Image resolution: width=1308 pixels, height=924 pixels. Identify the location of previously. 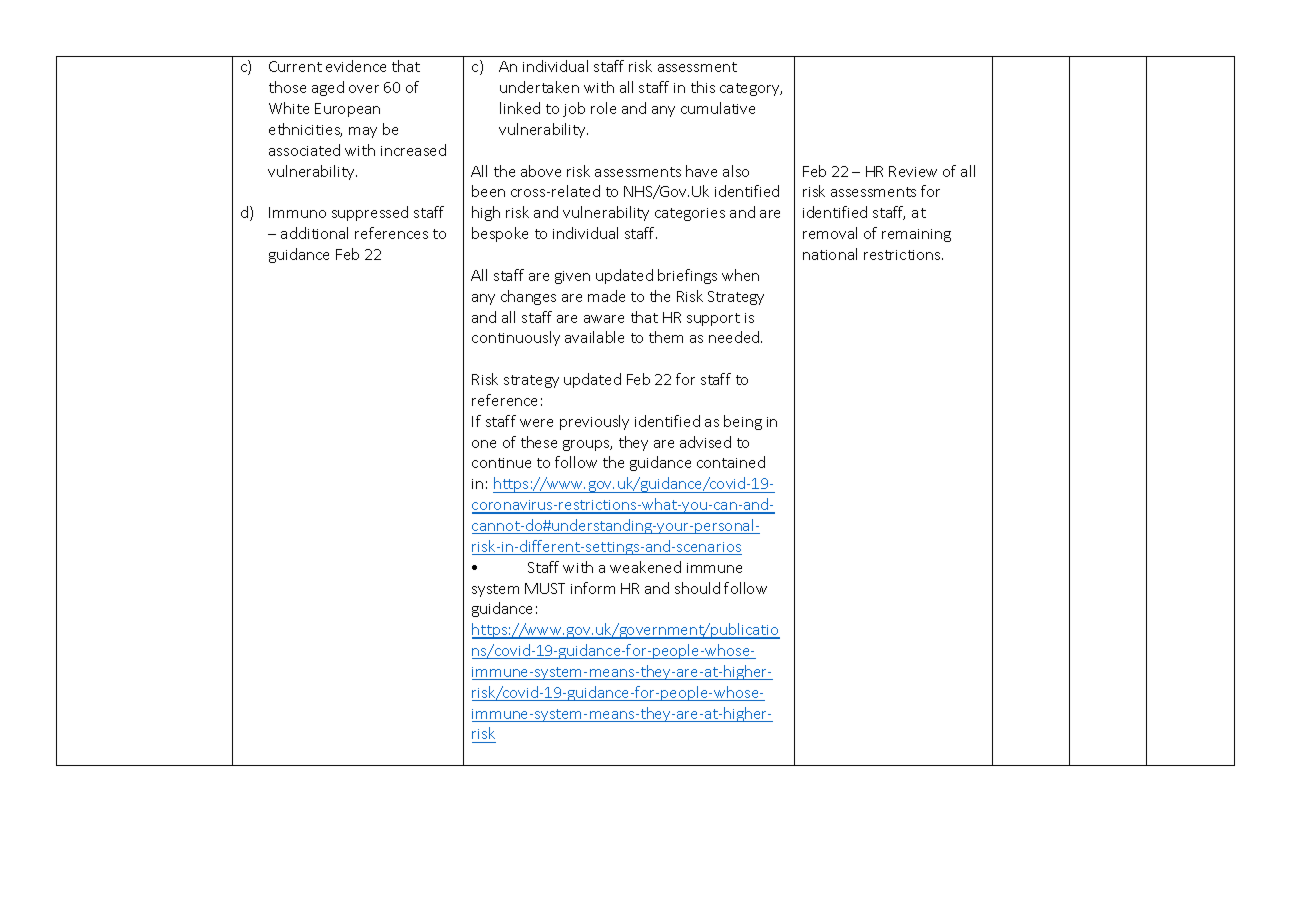
(594, 422).
